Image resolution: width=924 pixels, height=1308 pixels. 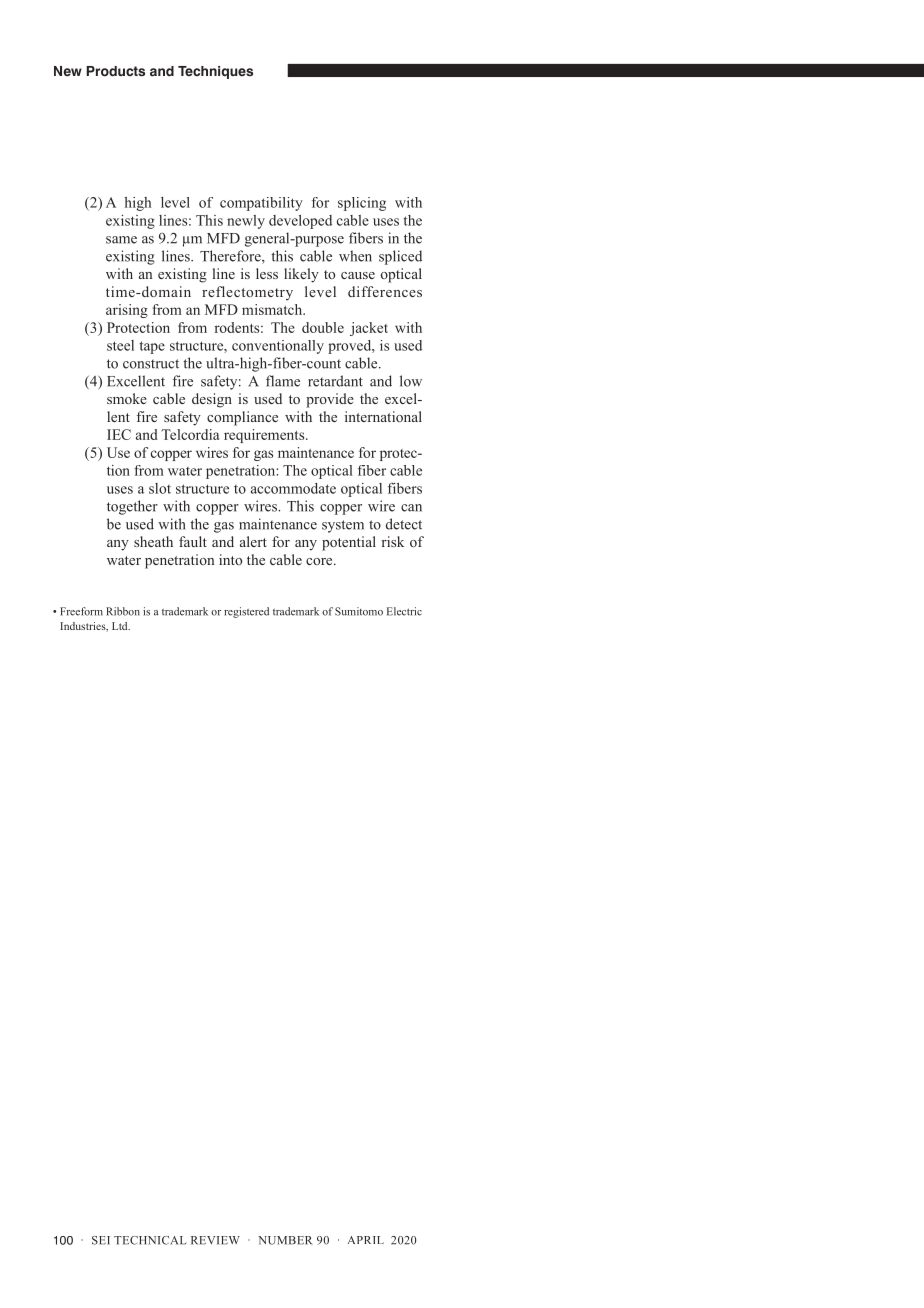 I want to click on registered, so click(x=246, y=612).
